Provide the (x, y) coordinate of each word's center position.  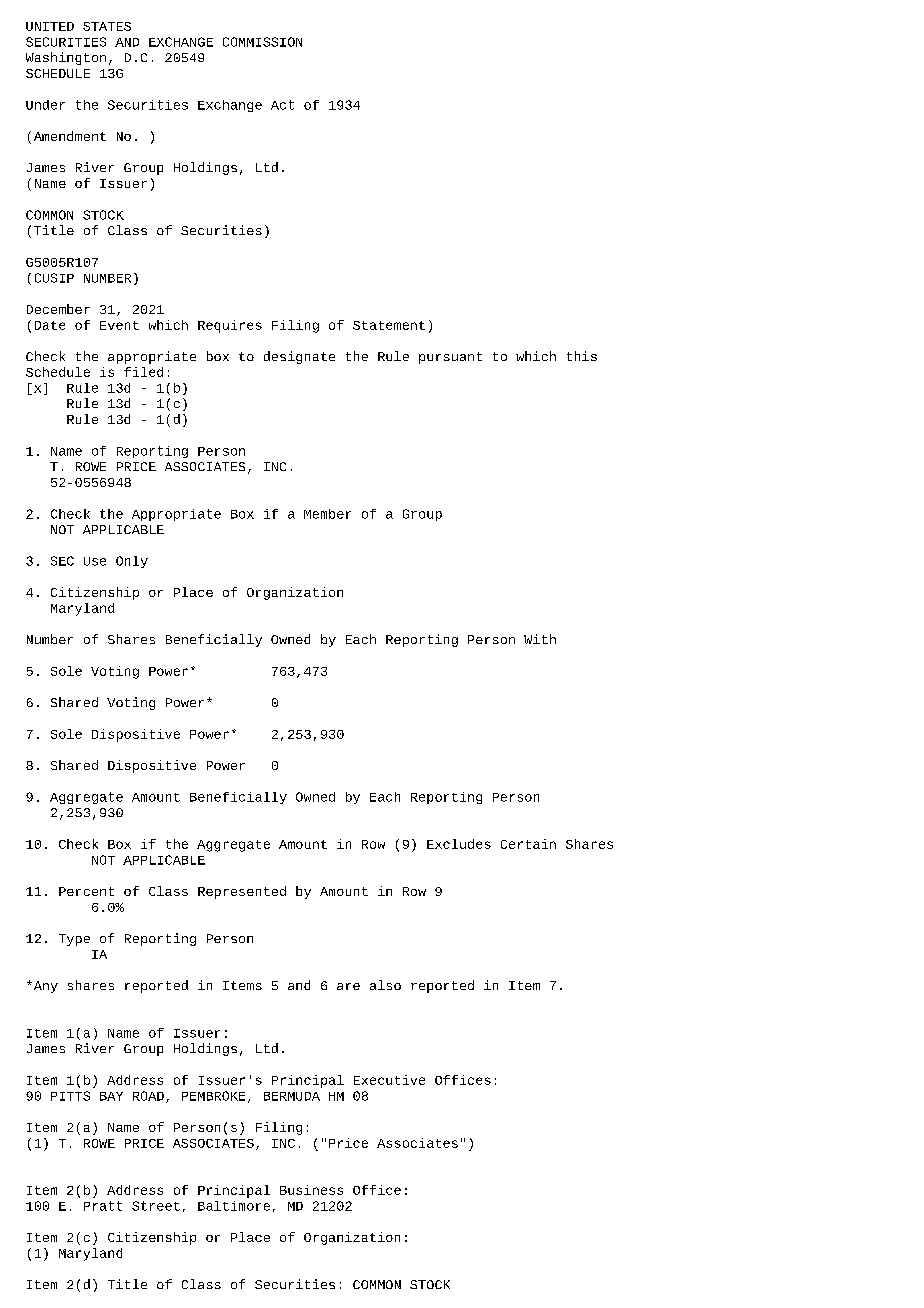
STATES (107, 26)
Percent (86, 891)
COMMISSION (262, 42)
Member (327, 514)
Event (119, 325)
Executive (389, 1080)
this (582, 356)
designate (299, 357)
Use (95, 561)
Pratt (103, 1206)
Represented (242, 892)
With (540, 639)
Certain (528, 844)
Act (282, 105)
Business (311, 1190)
